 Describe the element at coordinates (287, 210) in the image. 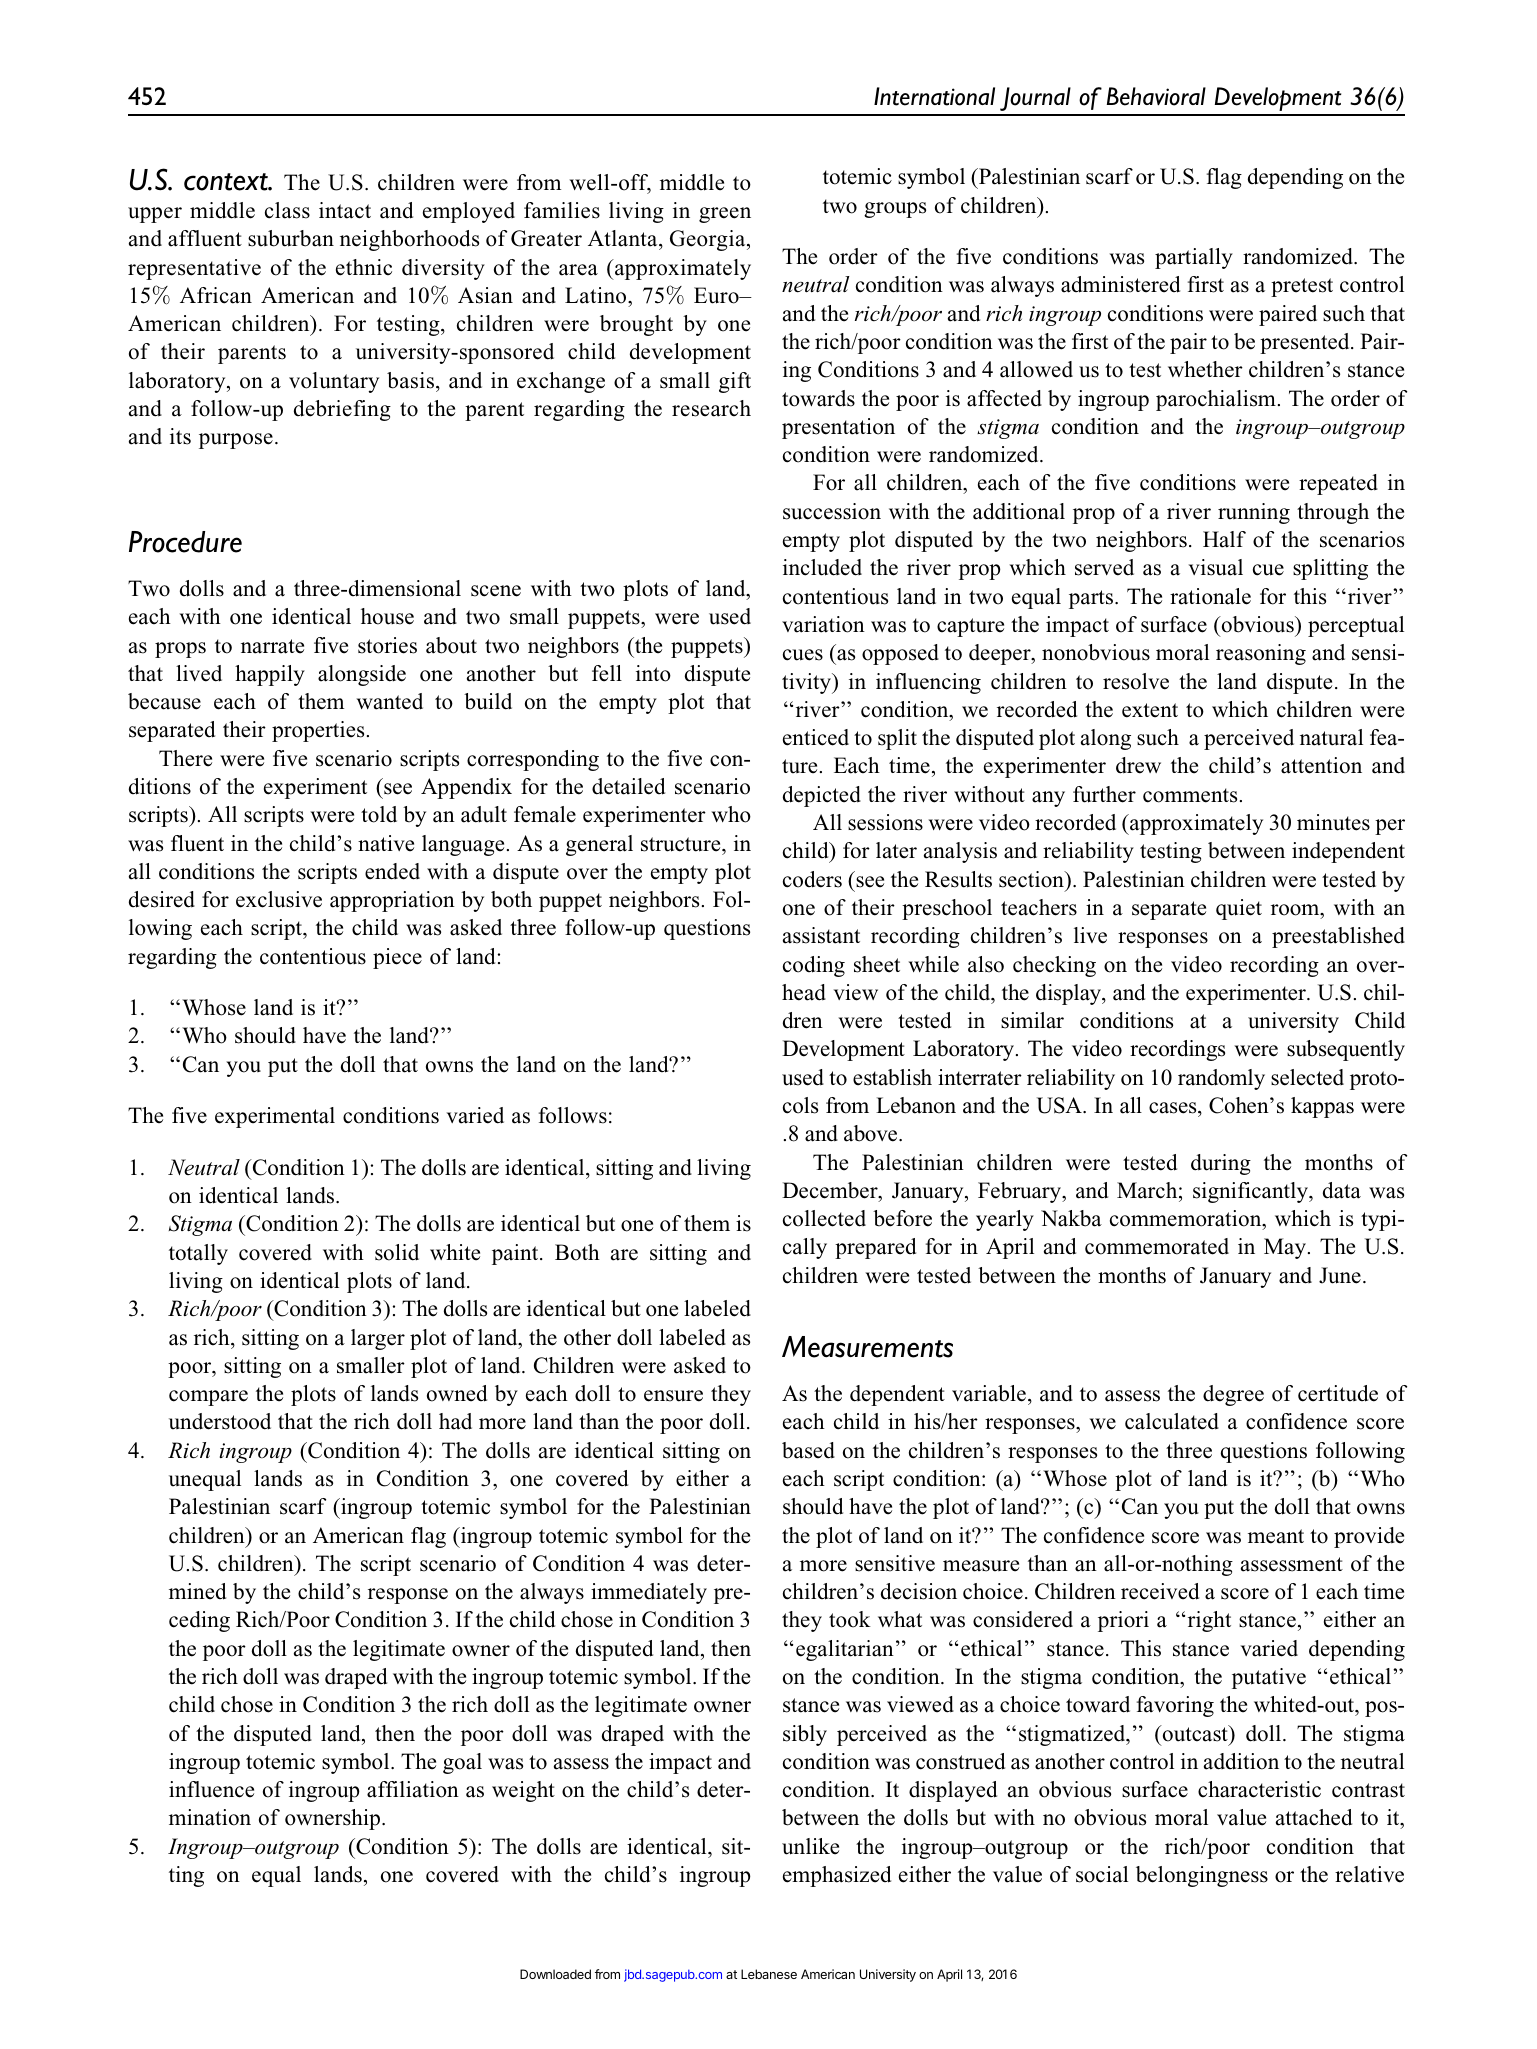

I see `class` at that location.
